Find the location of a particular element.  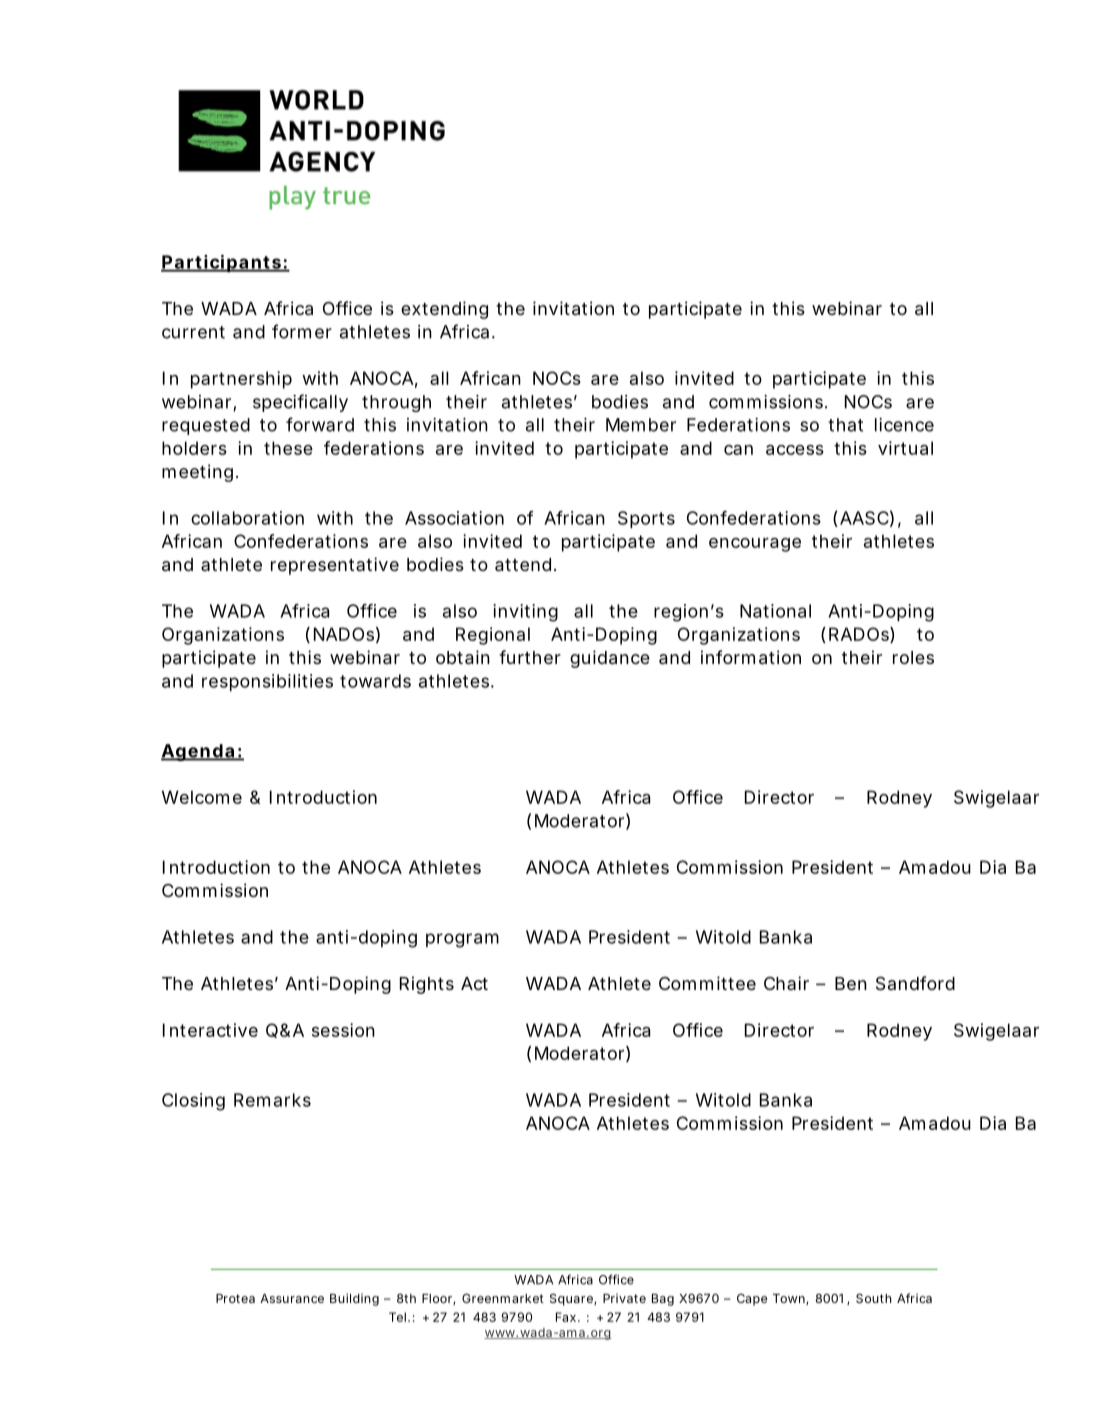

that is located at coordinates (845, 425).
